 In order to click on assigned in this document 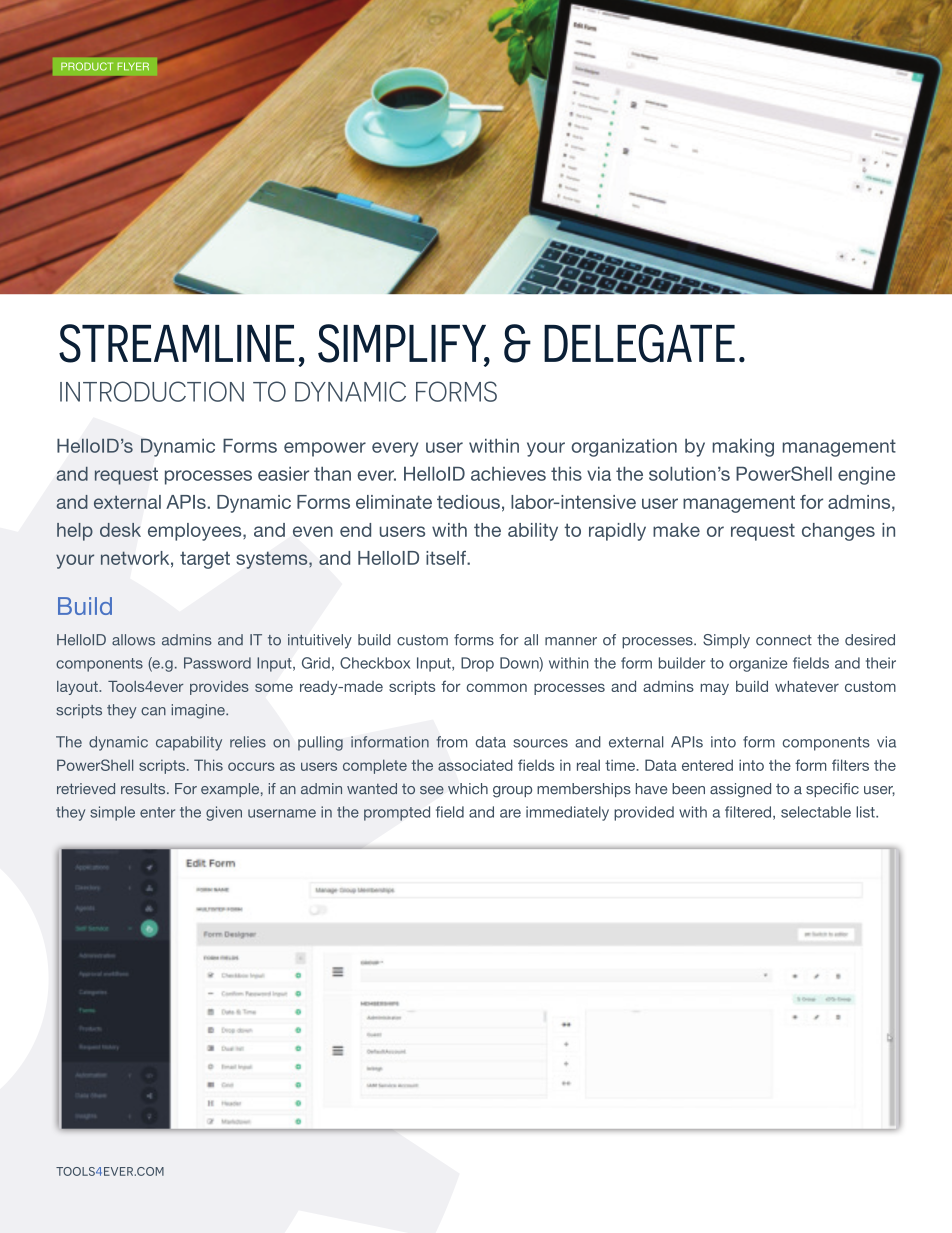, I will do `click(740, 790)`.
